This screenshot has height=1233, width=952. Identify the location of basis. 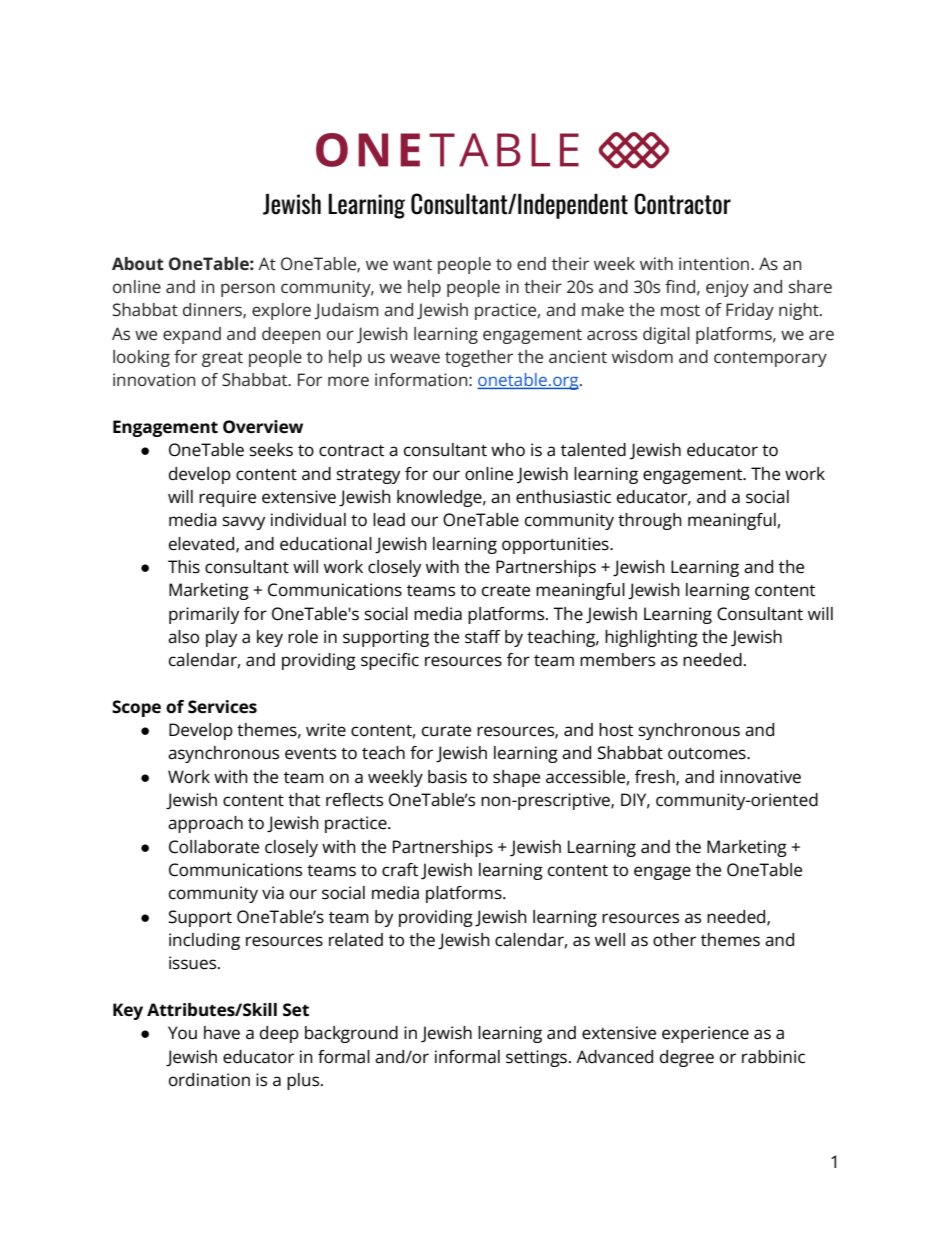
(447, 777).
